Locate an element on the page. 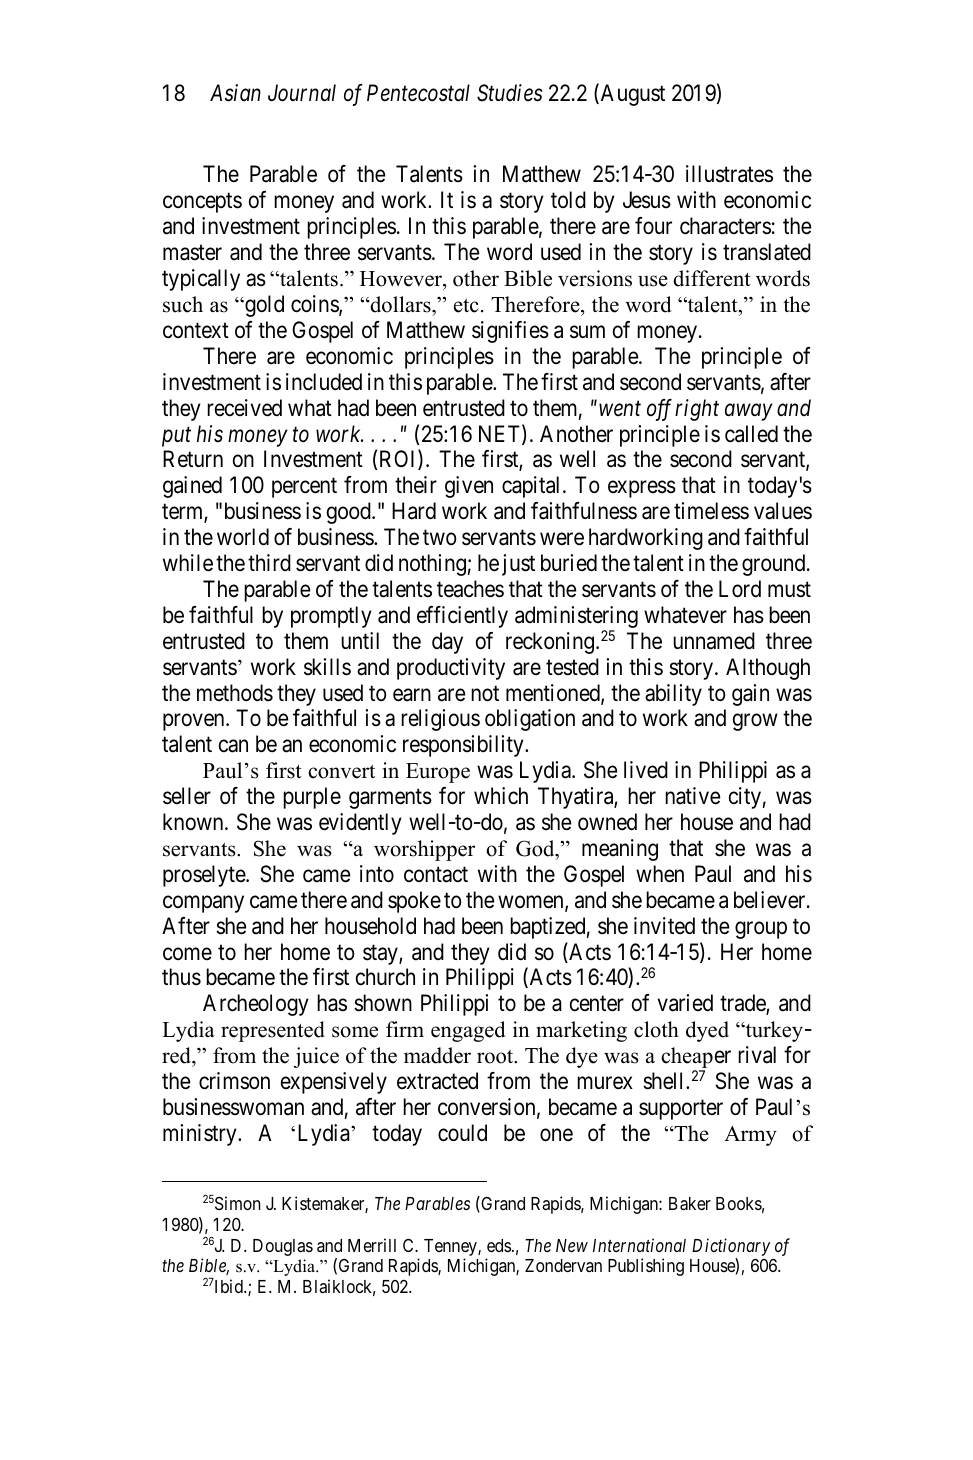  unnamed is located at coordinates (714, 641).
